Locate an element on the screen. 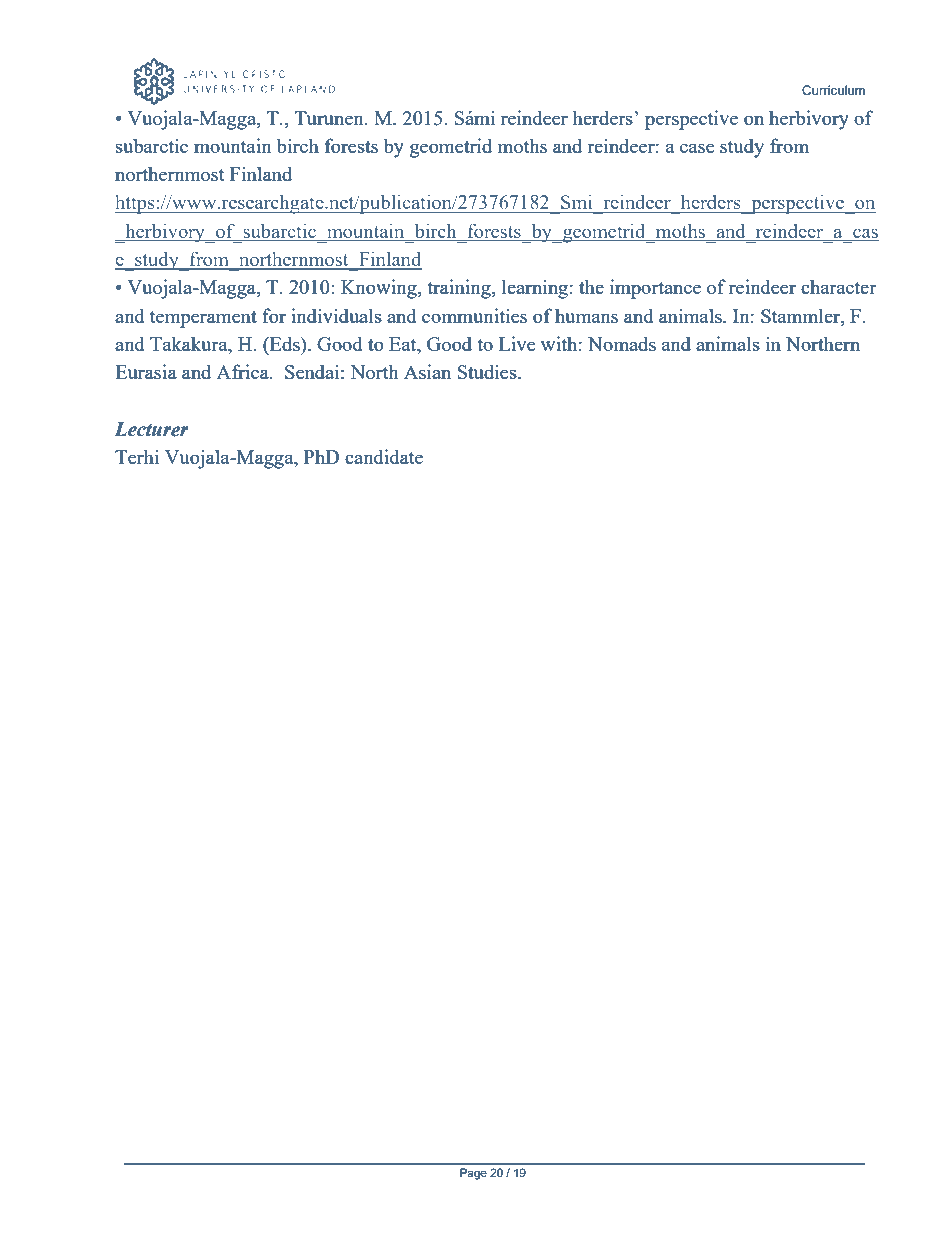 Image resolution: width=952 pixels, height=1233 pixels. temperament is located at coordinates (203, 319).
